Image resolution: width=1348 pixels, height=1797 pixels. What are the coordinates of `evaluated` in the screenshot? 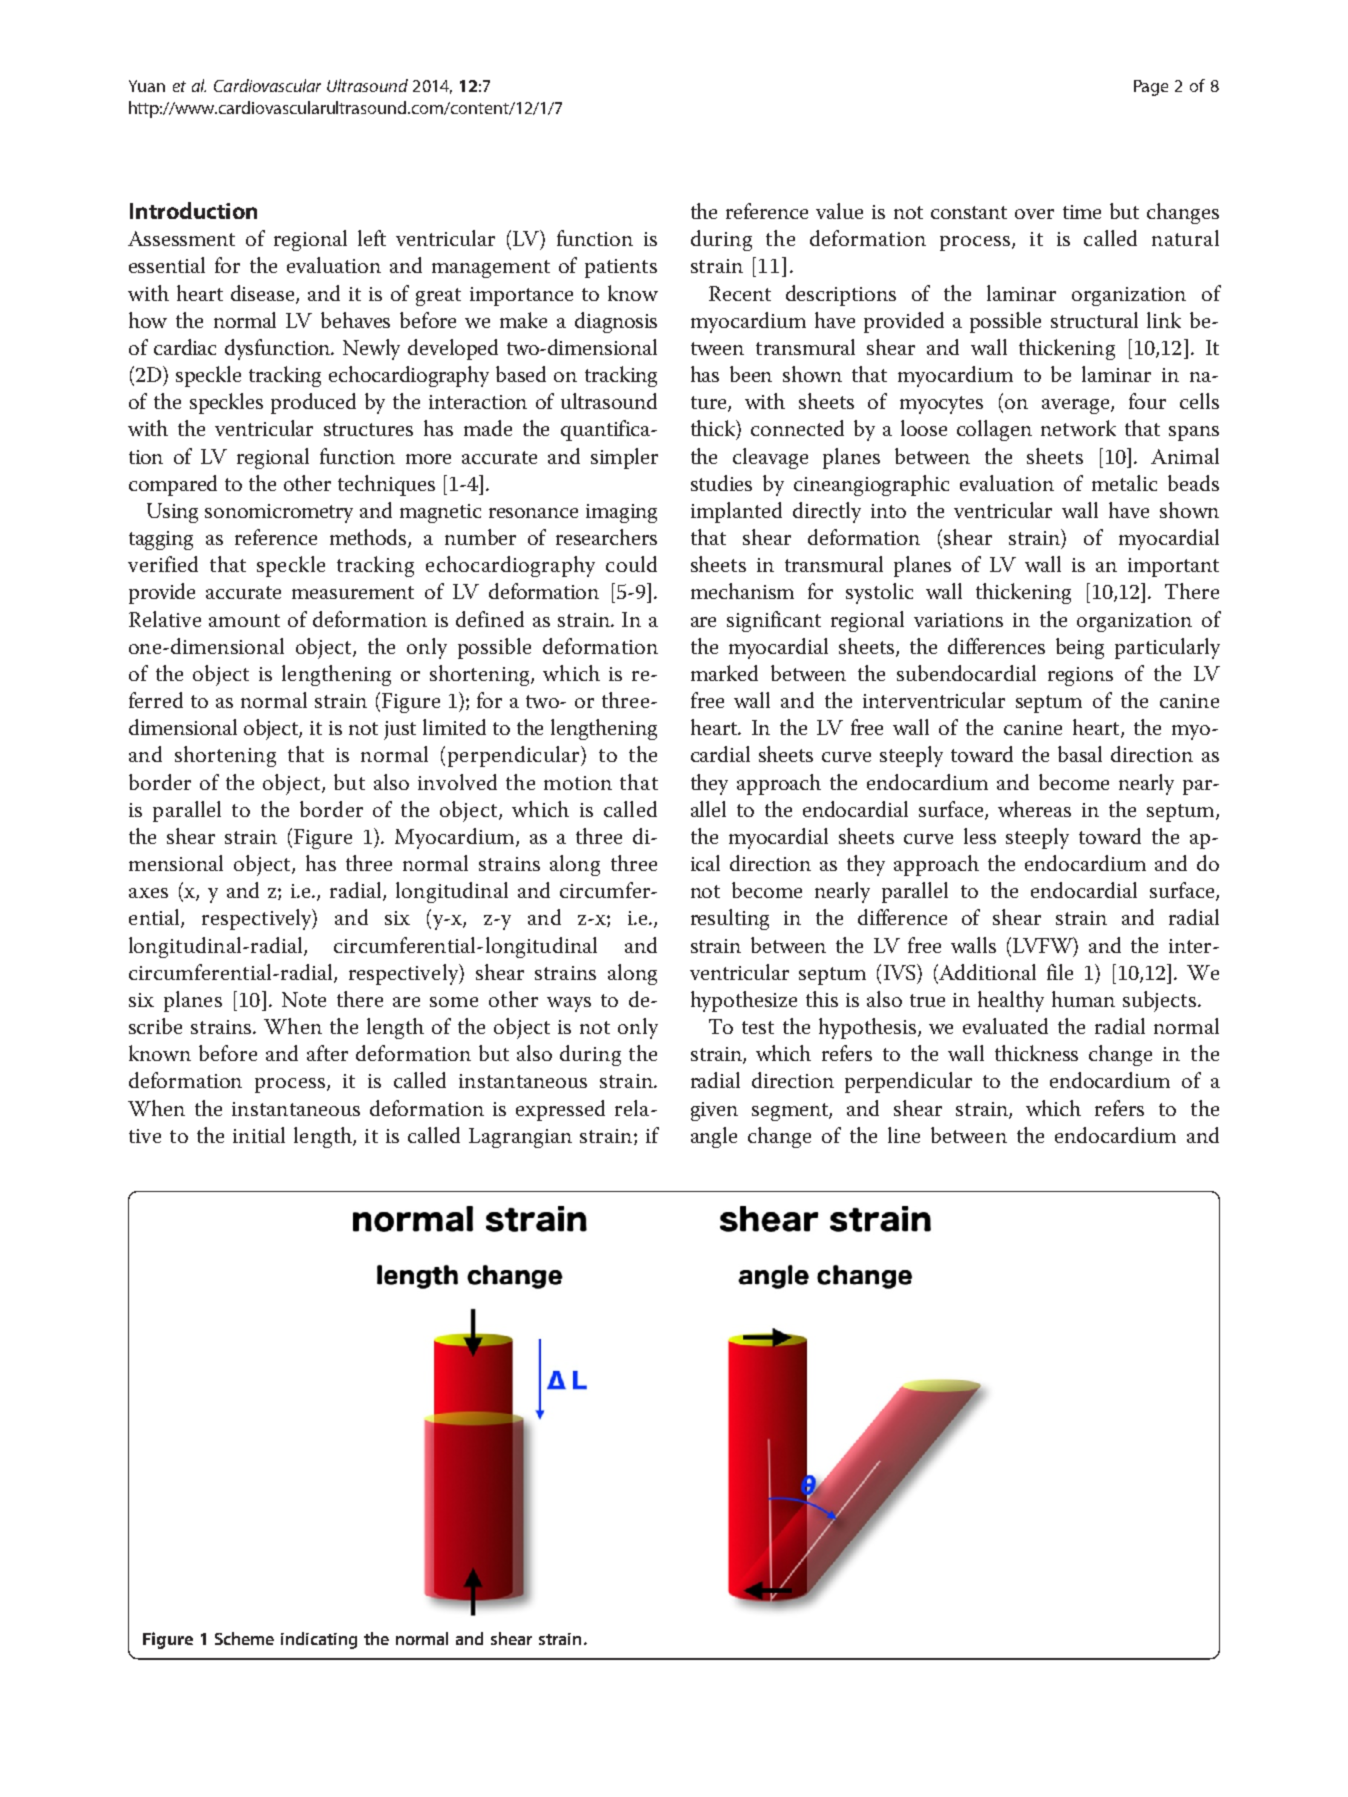 It's located at (1005, 1026).
